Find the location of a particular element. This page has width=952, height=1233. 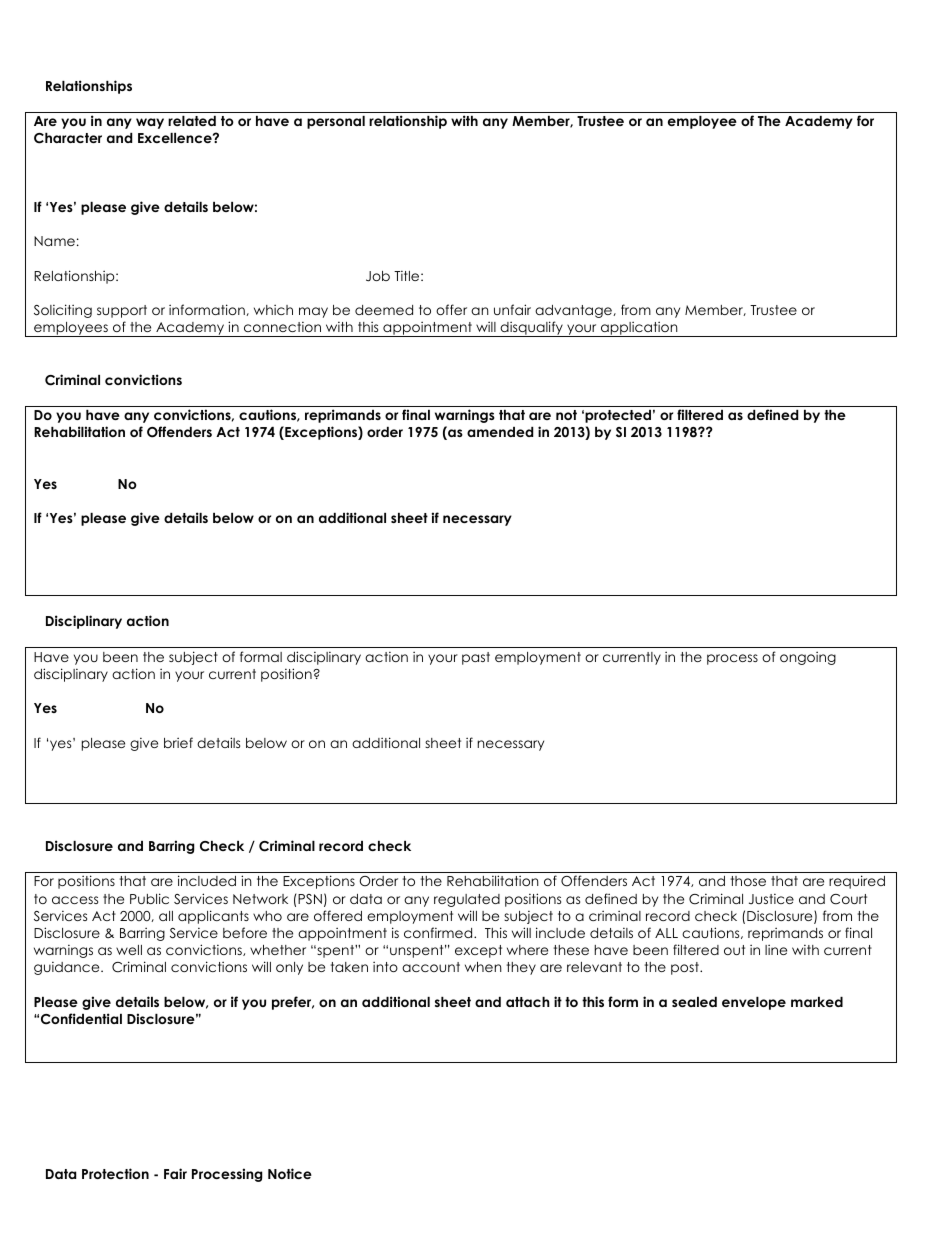

brief is located at coordinates (178, 742).
